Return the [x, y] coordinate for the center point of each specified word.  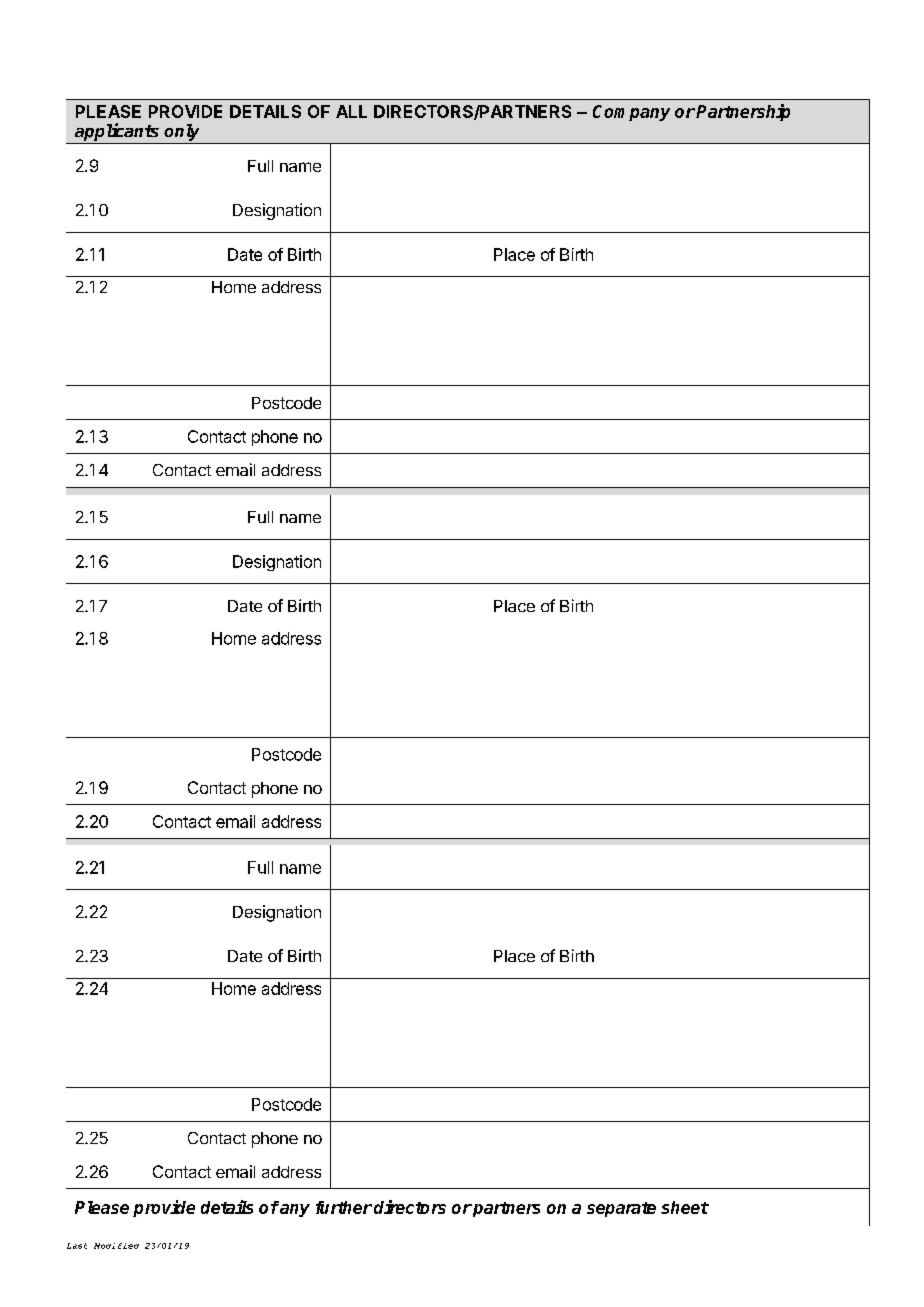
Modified [116, 1246]
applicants [117, 132]
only [181, 132]
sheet [685, 1207]
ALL [351, 111]
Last [77, 1246]
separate [621, 1209]
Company [631, 113]
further [344, 1207]
